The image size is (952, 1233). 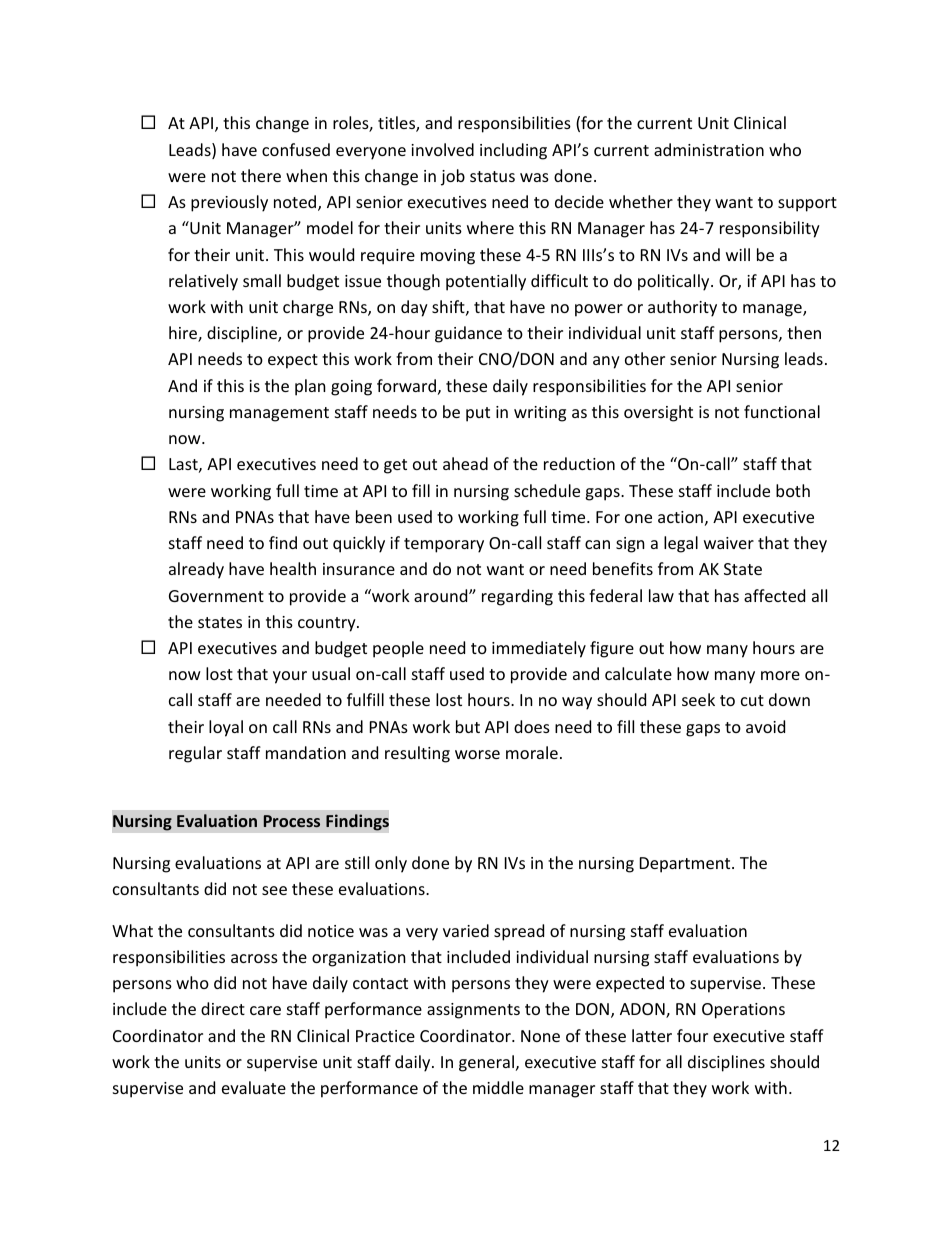 What do you see at coordinates (310, 387) in the document?
I see `plan` at bounding box center [310, 387].
